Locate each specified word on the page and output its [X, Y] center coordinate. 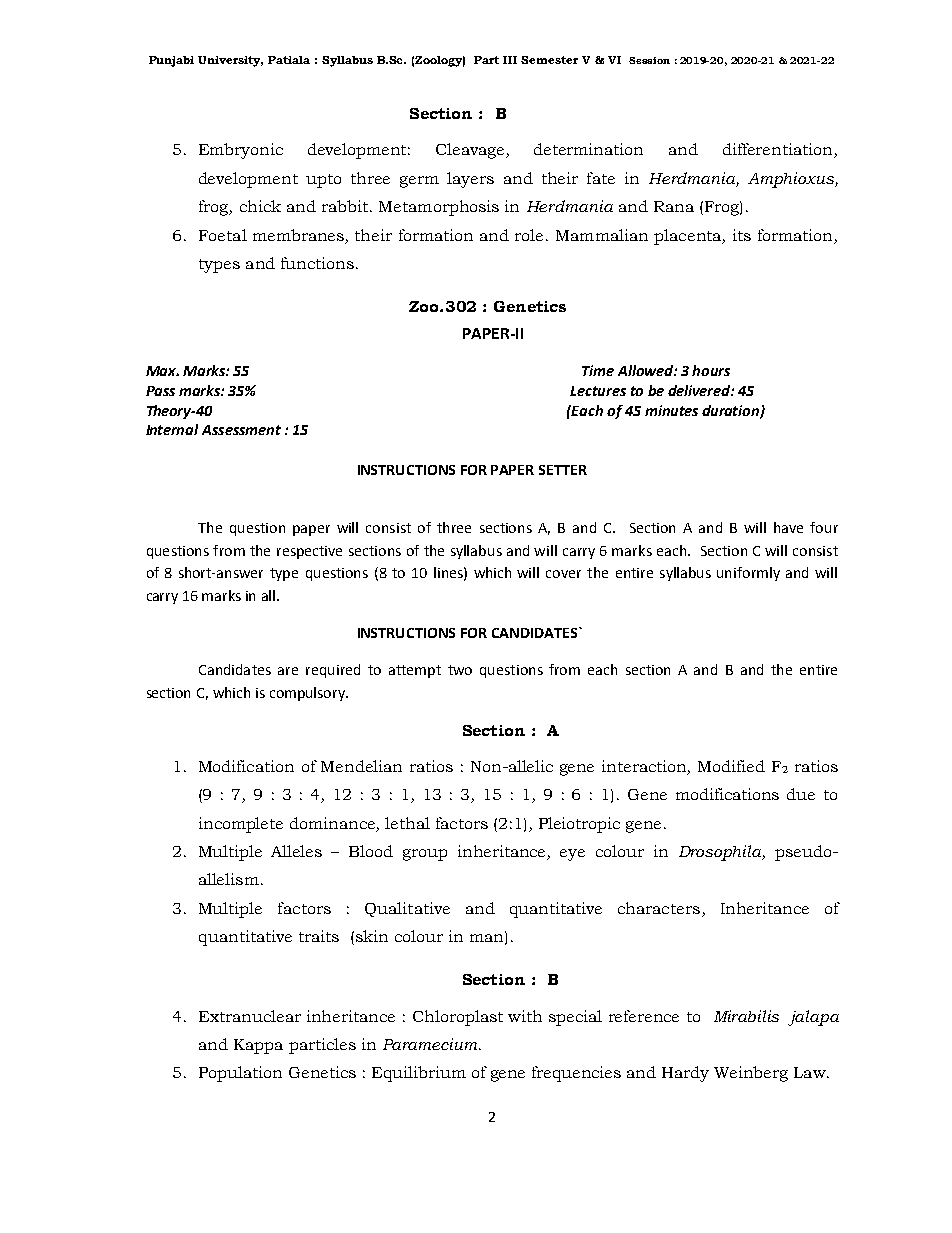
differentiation [779, 150]
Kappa [258, 1046]
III [510, 60]
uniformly [748, 574]
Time [598, 370]
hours [711, 370]
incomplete [241, 825]
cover [563, 574]
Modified [731, 766]
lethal [407, 823]
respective [309, 552]
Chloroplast [458, 1018]
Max [162, 371]
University [230, 61]
